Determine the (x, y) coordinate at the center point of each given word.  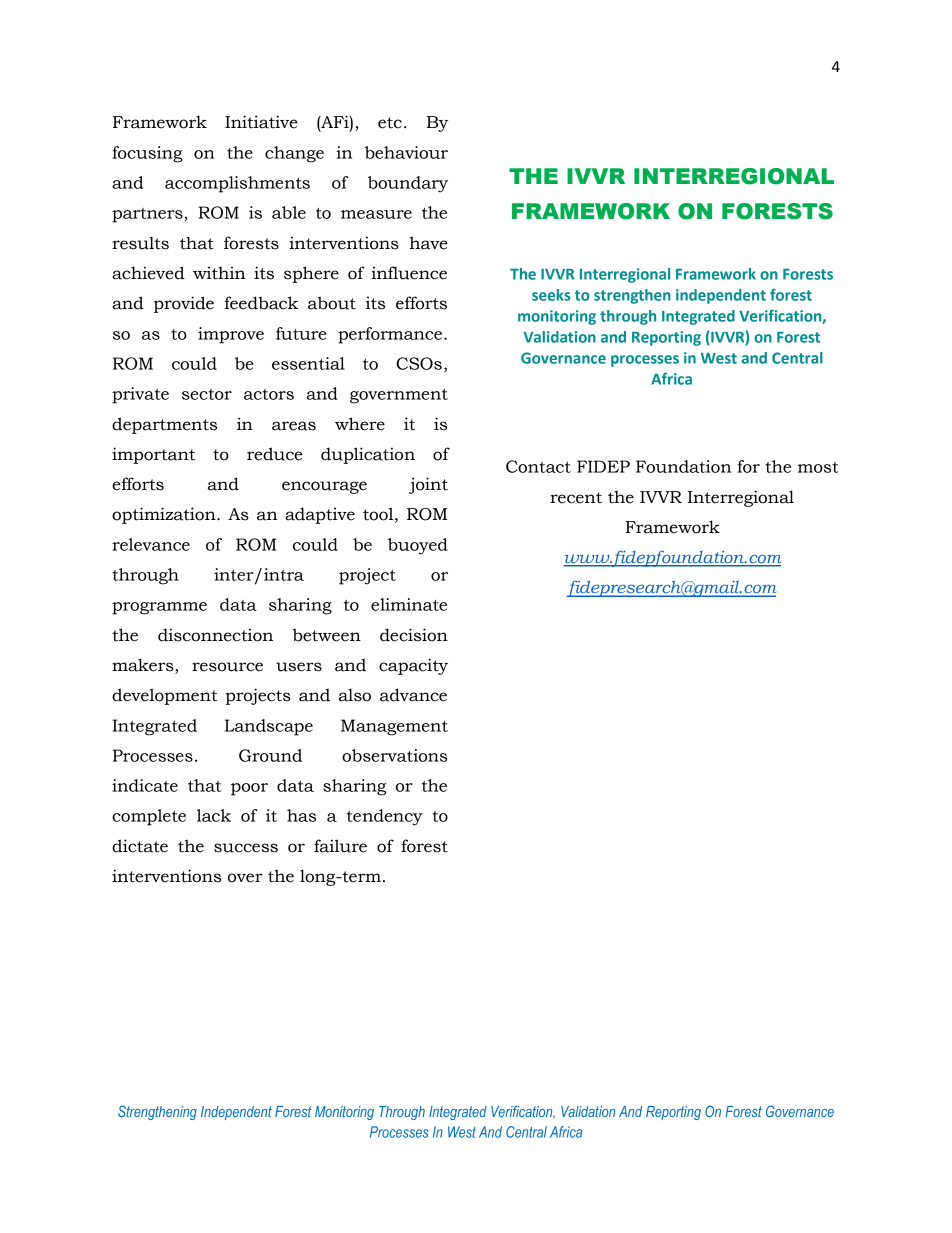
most (818, 467)
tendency (385, 817)
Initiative (261, 122)
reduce (275, 454)
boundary (408, 184)
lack (214, 815)
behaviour (406, 152)
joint (428, 485)
